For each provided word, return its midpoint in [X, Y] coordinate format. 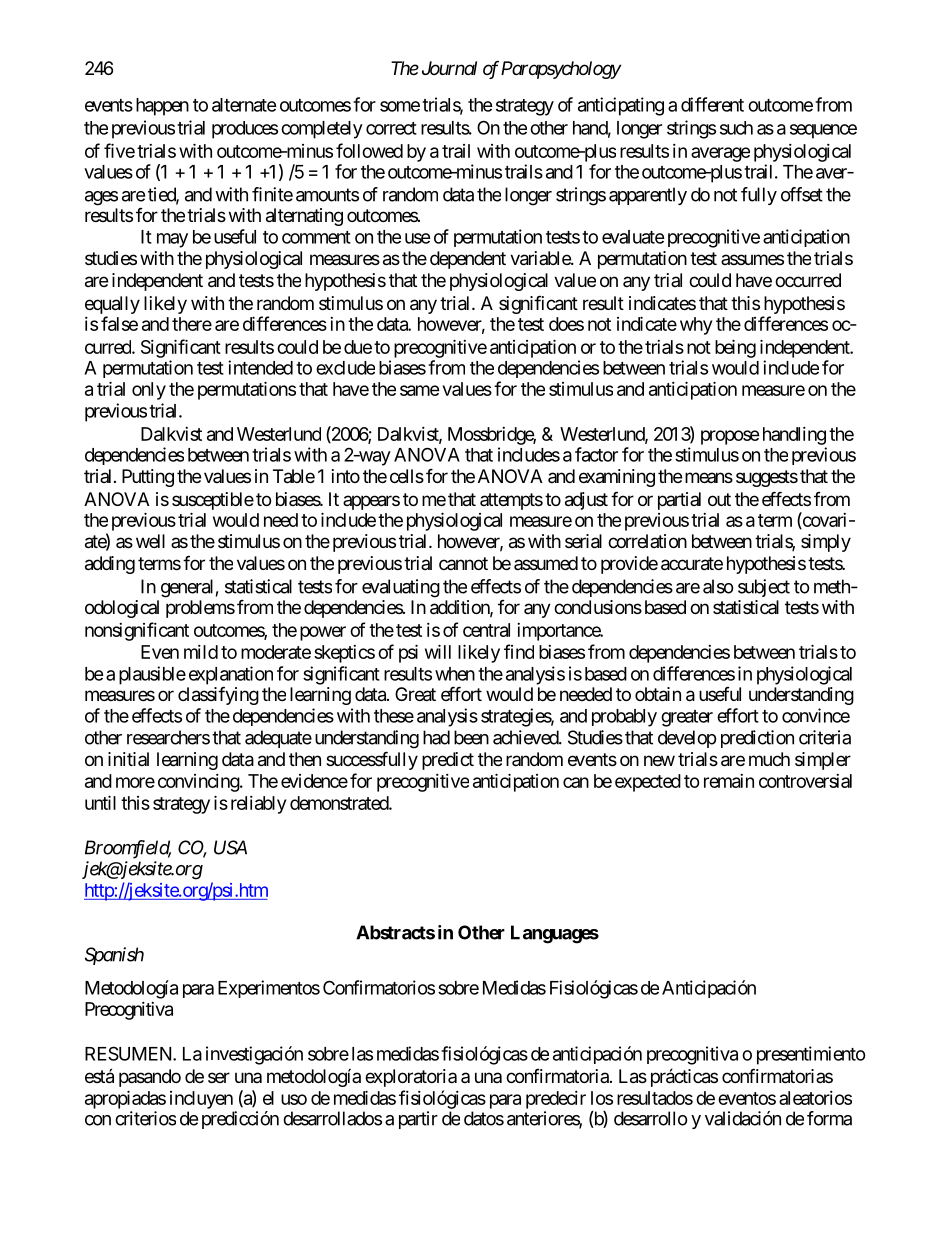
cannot [463, 563]
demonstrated [340, 803]
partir [418, 1120]
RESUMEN [129, 1053]
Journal [449, 68]
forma [829, 1118]
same [420, 390]
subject [764, 588]
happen [162, 107]
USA [230, 847]
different [712, 104]
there [192, 324]
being [735, 348]
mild [201, 652]
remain [729, 781]
